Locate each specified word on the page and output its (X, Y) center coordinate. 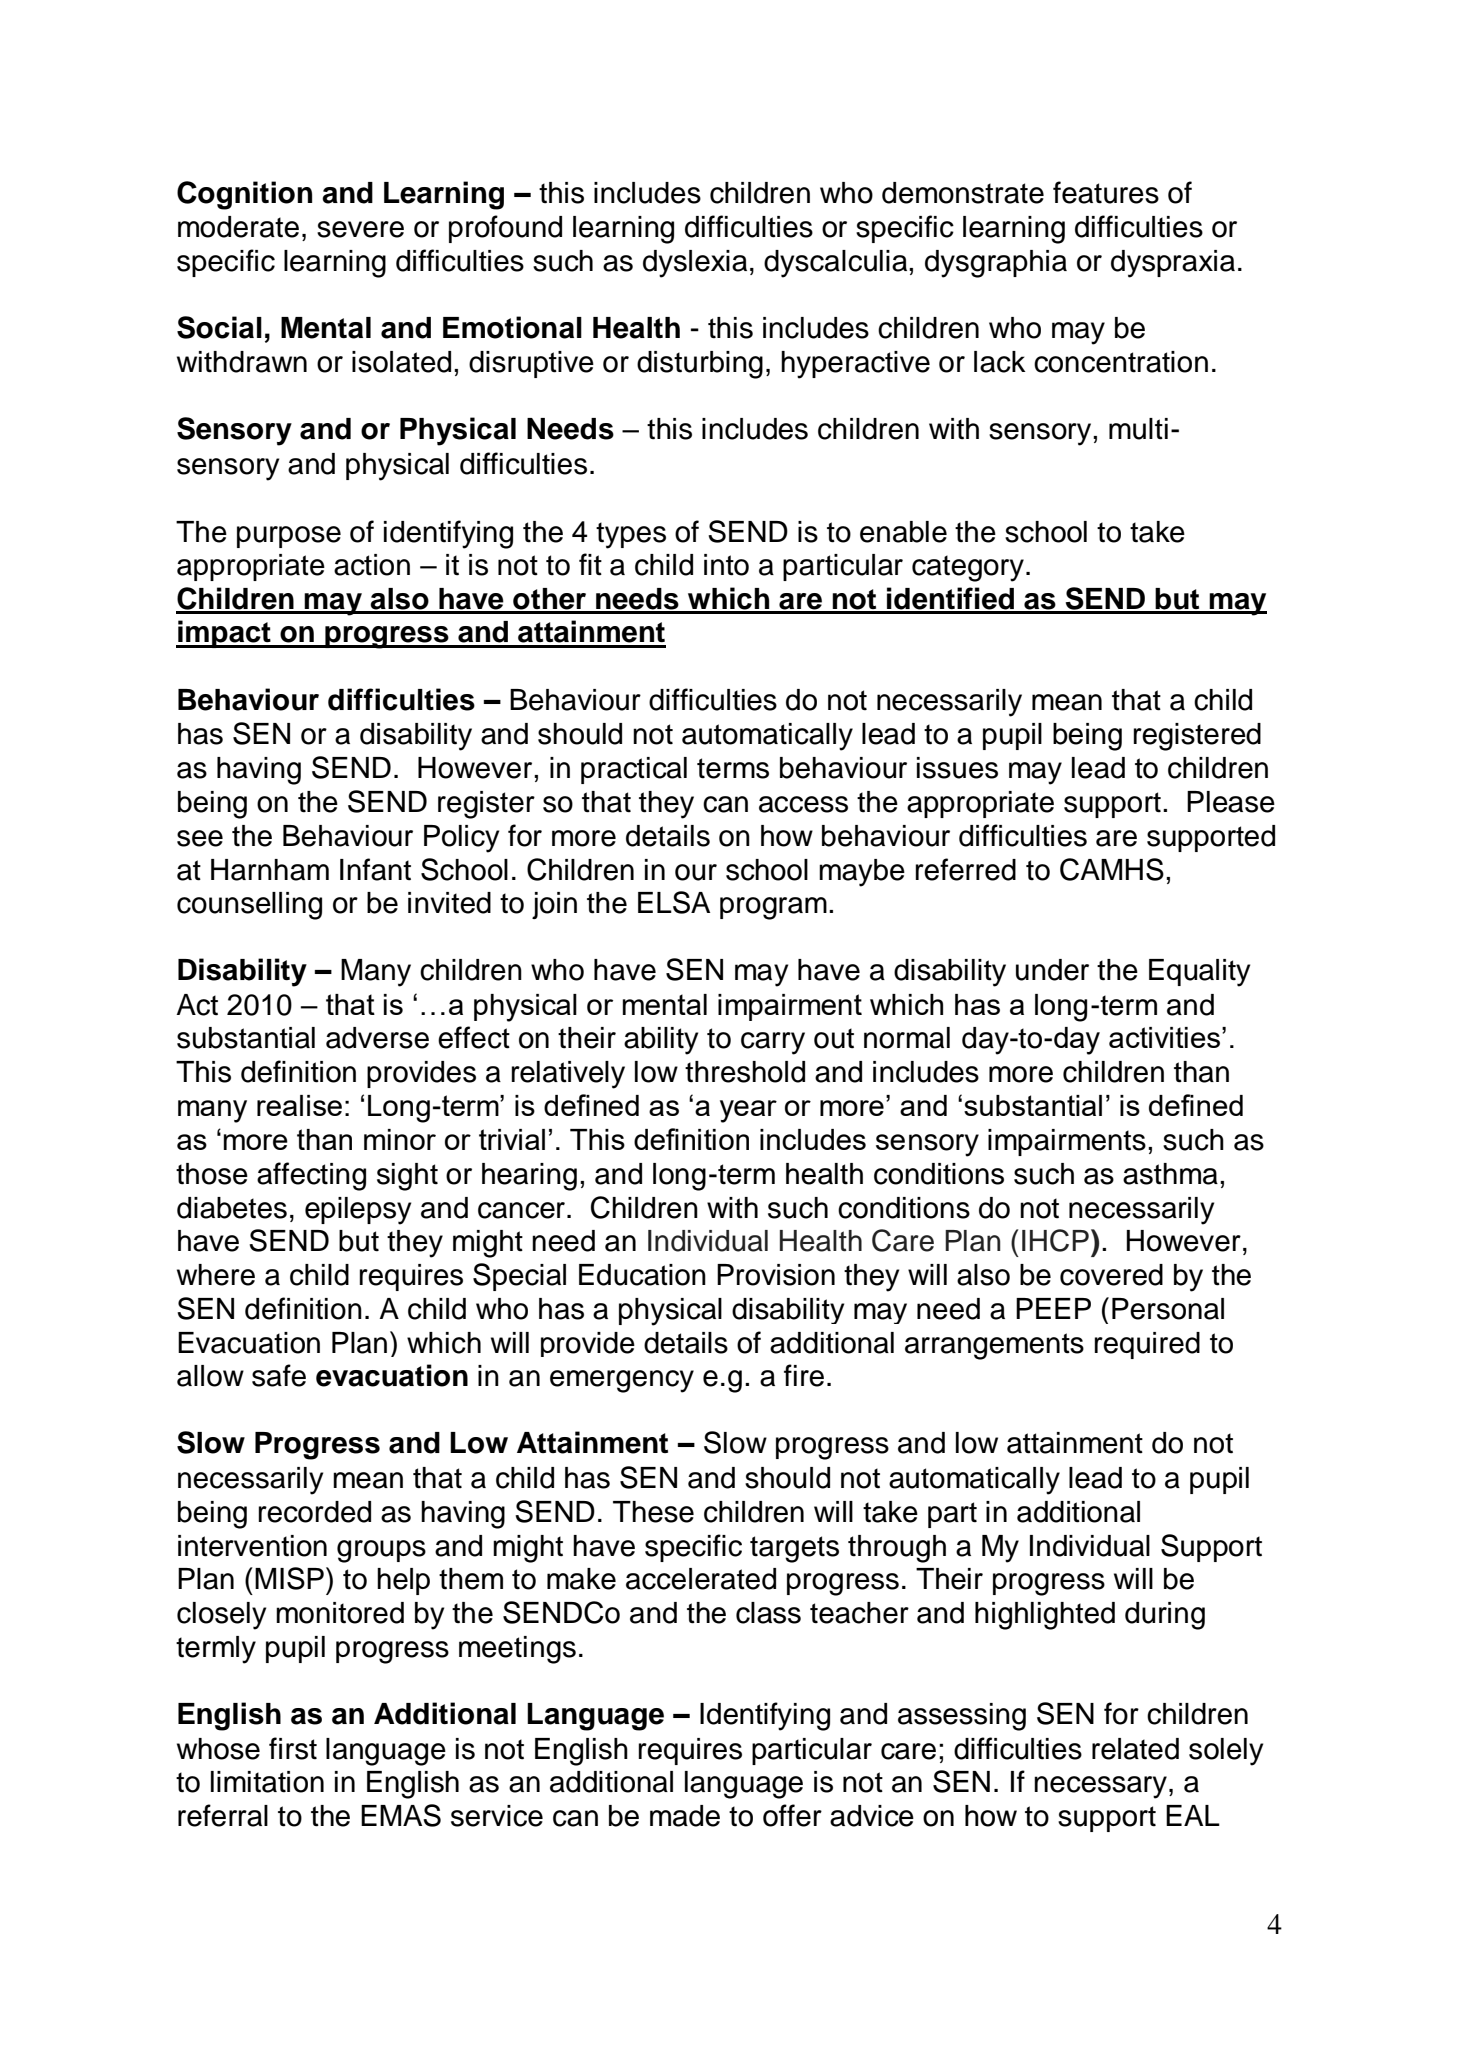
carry (773, 1043)
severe (360, 229)
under (1052, 970)
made (685, 1816)
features (1106, 192)
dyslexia (695, 264)
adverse (377, 1038)
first (293, 1748)
